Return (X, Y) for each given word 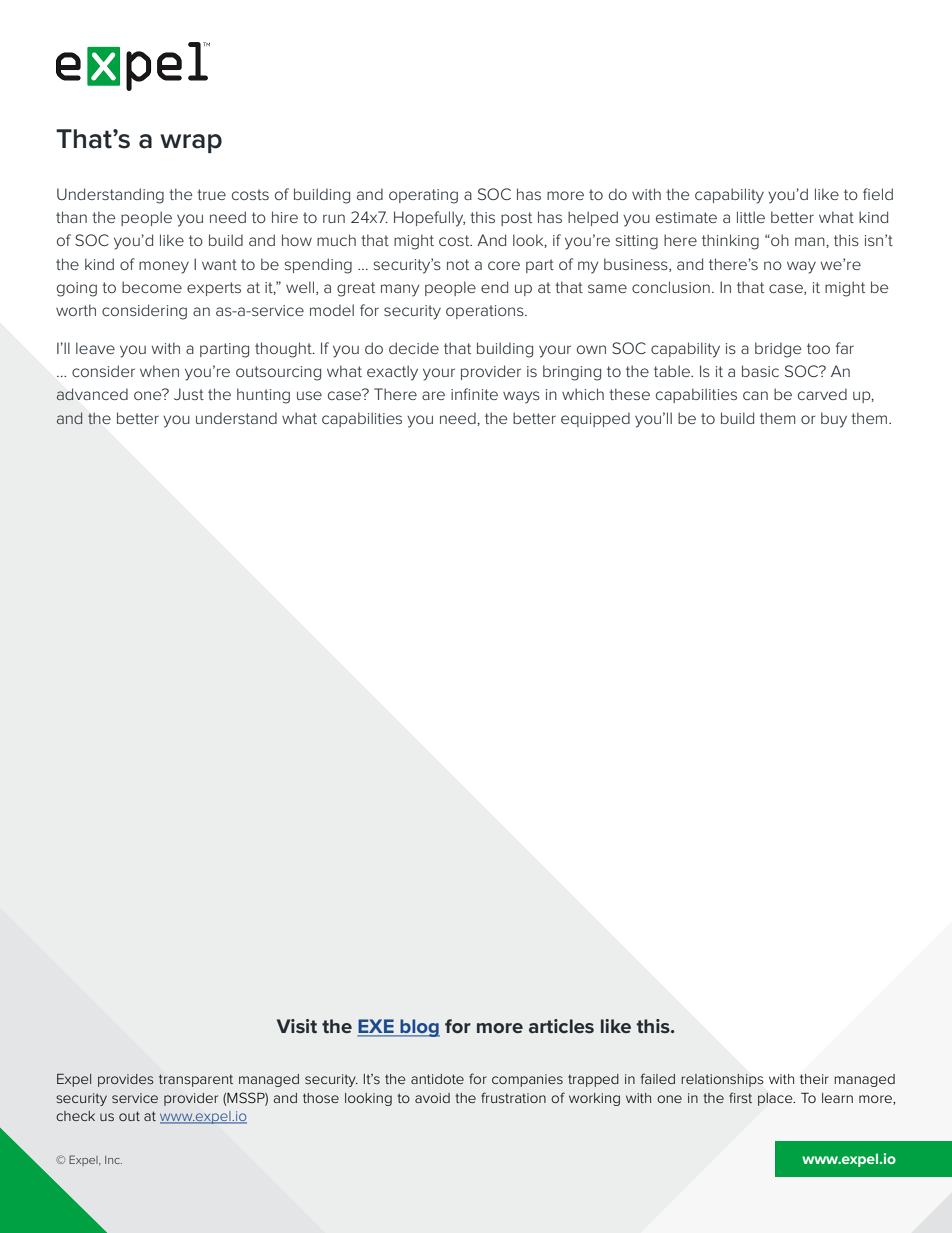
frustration (513, 1097)
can (755, 395)
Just (189, 394)
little (751, 217)
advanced (92, 394)
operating (423, 196)
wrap (191, 143)
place (776, 1099)
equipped (595, 419)
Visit (297, 1026)
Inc (113, 1160)
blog (419, 1028)
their (814, 1079)
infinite (474, 394)
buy (834, 420)
